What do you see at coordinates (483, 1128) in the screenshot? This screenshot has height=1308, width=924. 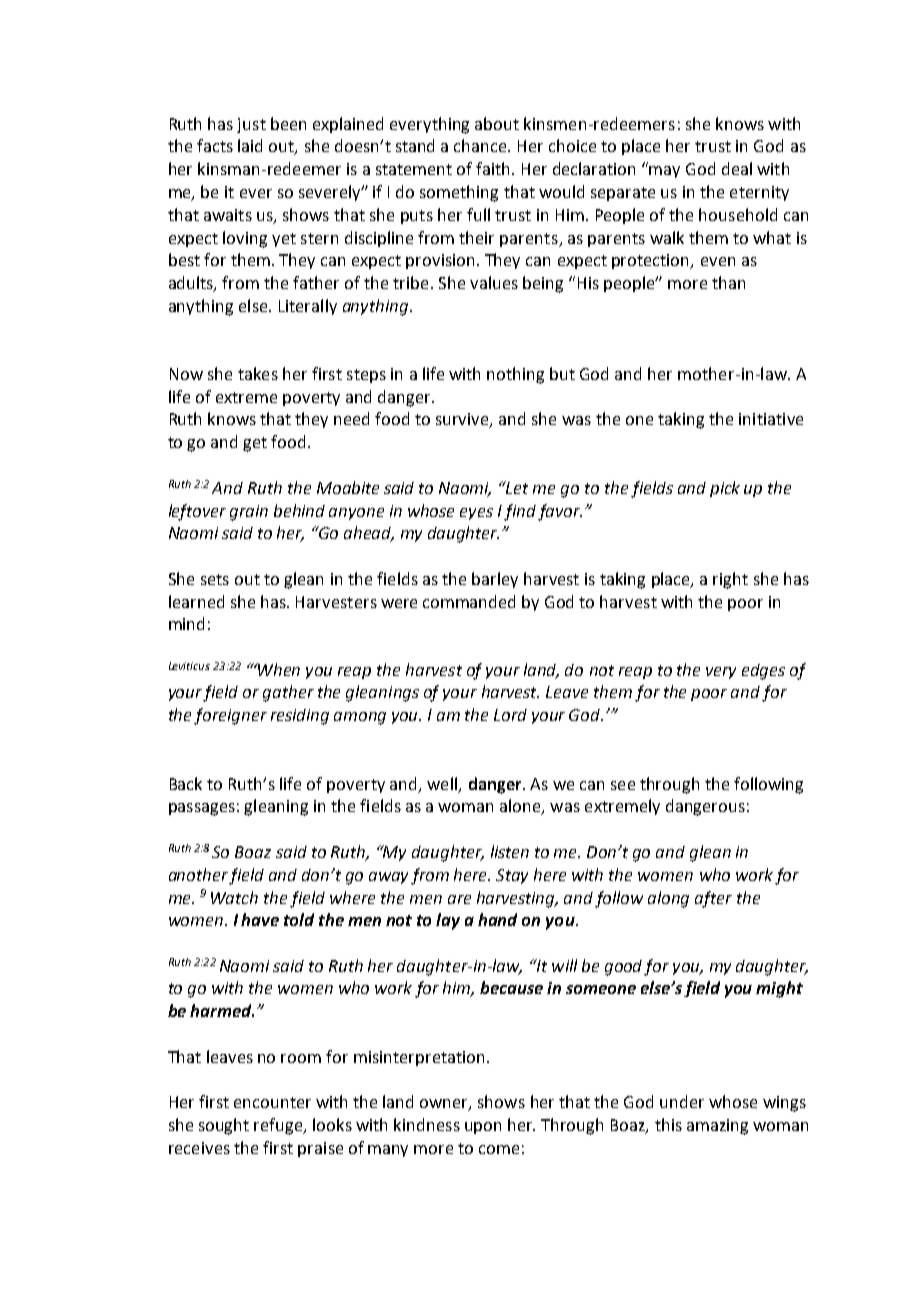 I see `upon` at bounding box center [483, 1128].
